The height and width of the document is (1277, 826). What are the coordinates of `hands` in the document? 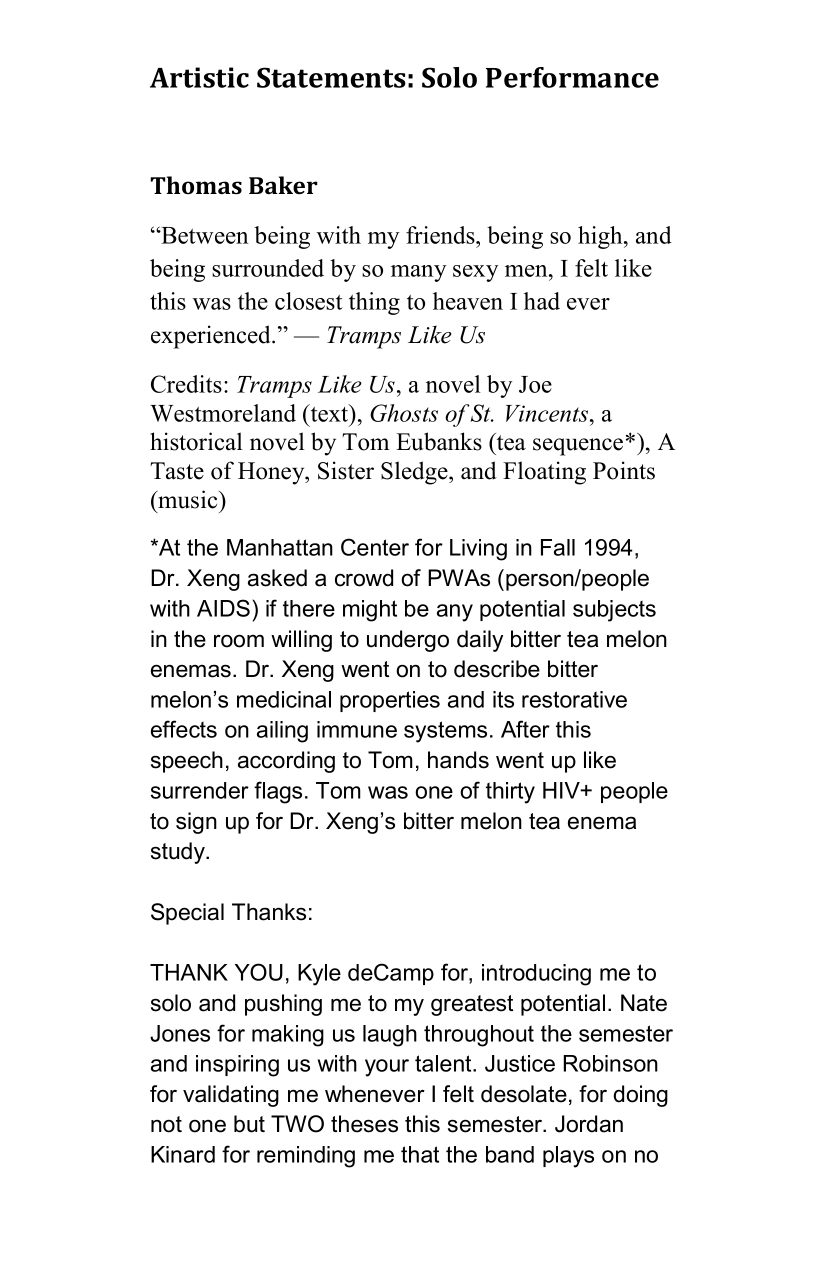 It's located at (458, 760).
